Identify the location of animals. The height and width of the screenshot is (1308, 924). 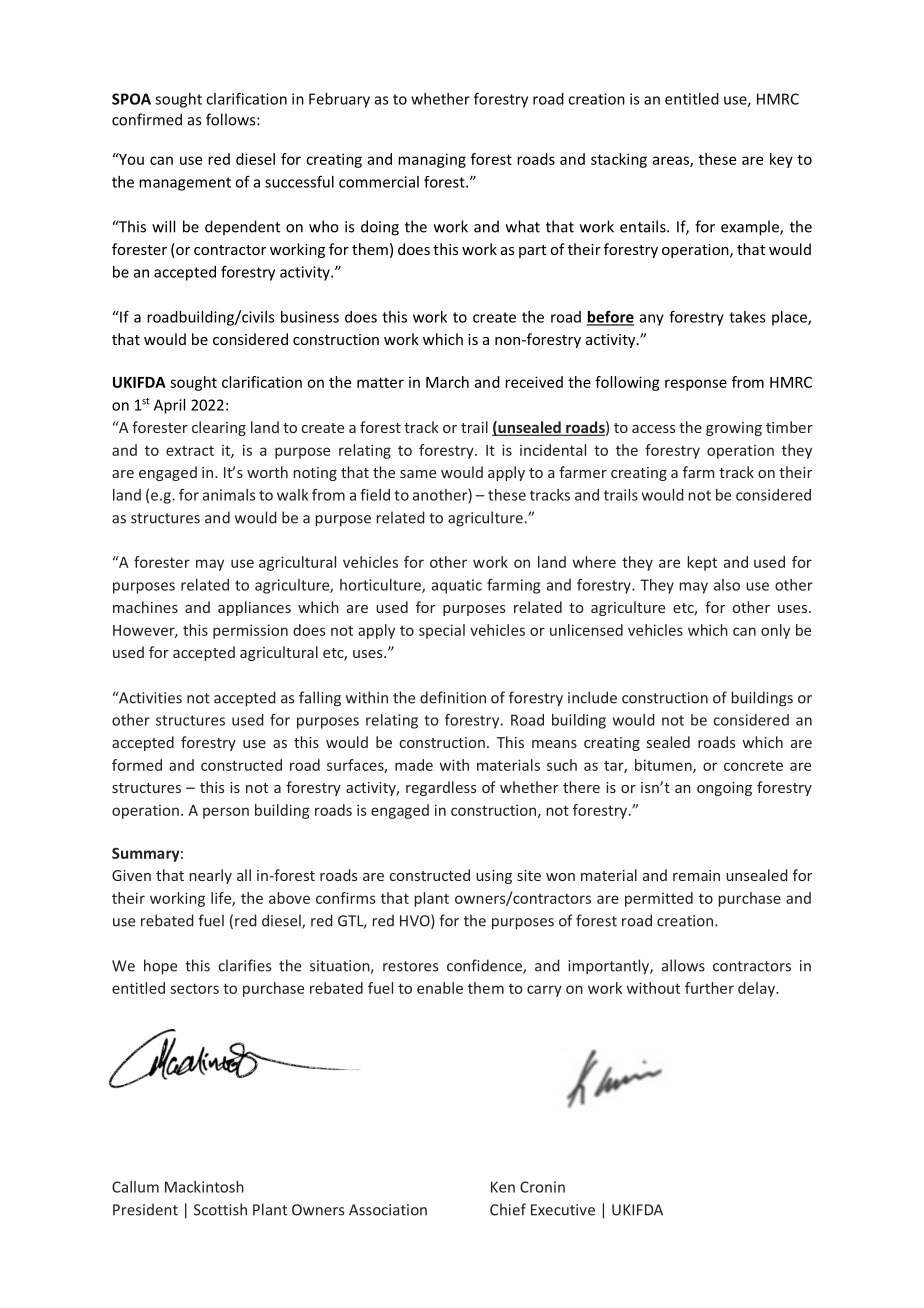
(229, 495).
